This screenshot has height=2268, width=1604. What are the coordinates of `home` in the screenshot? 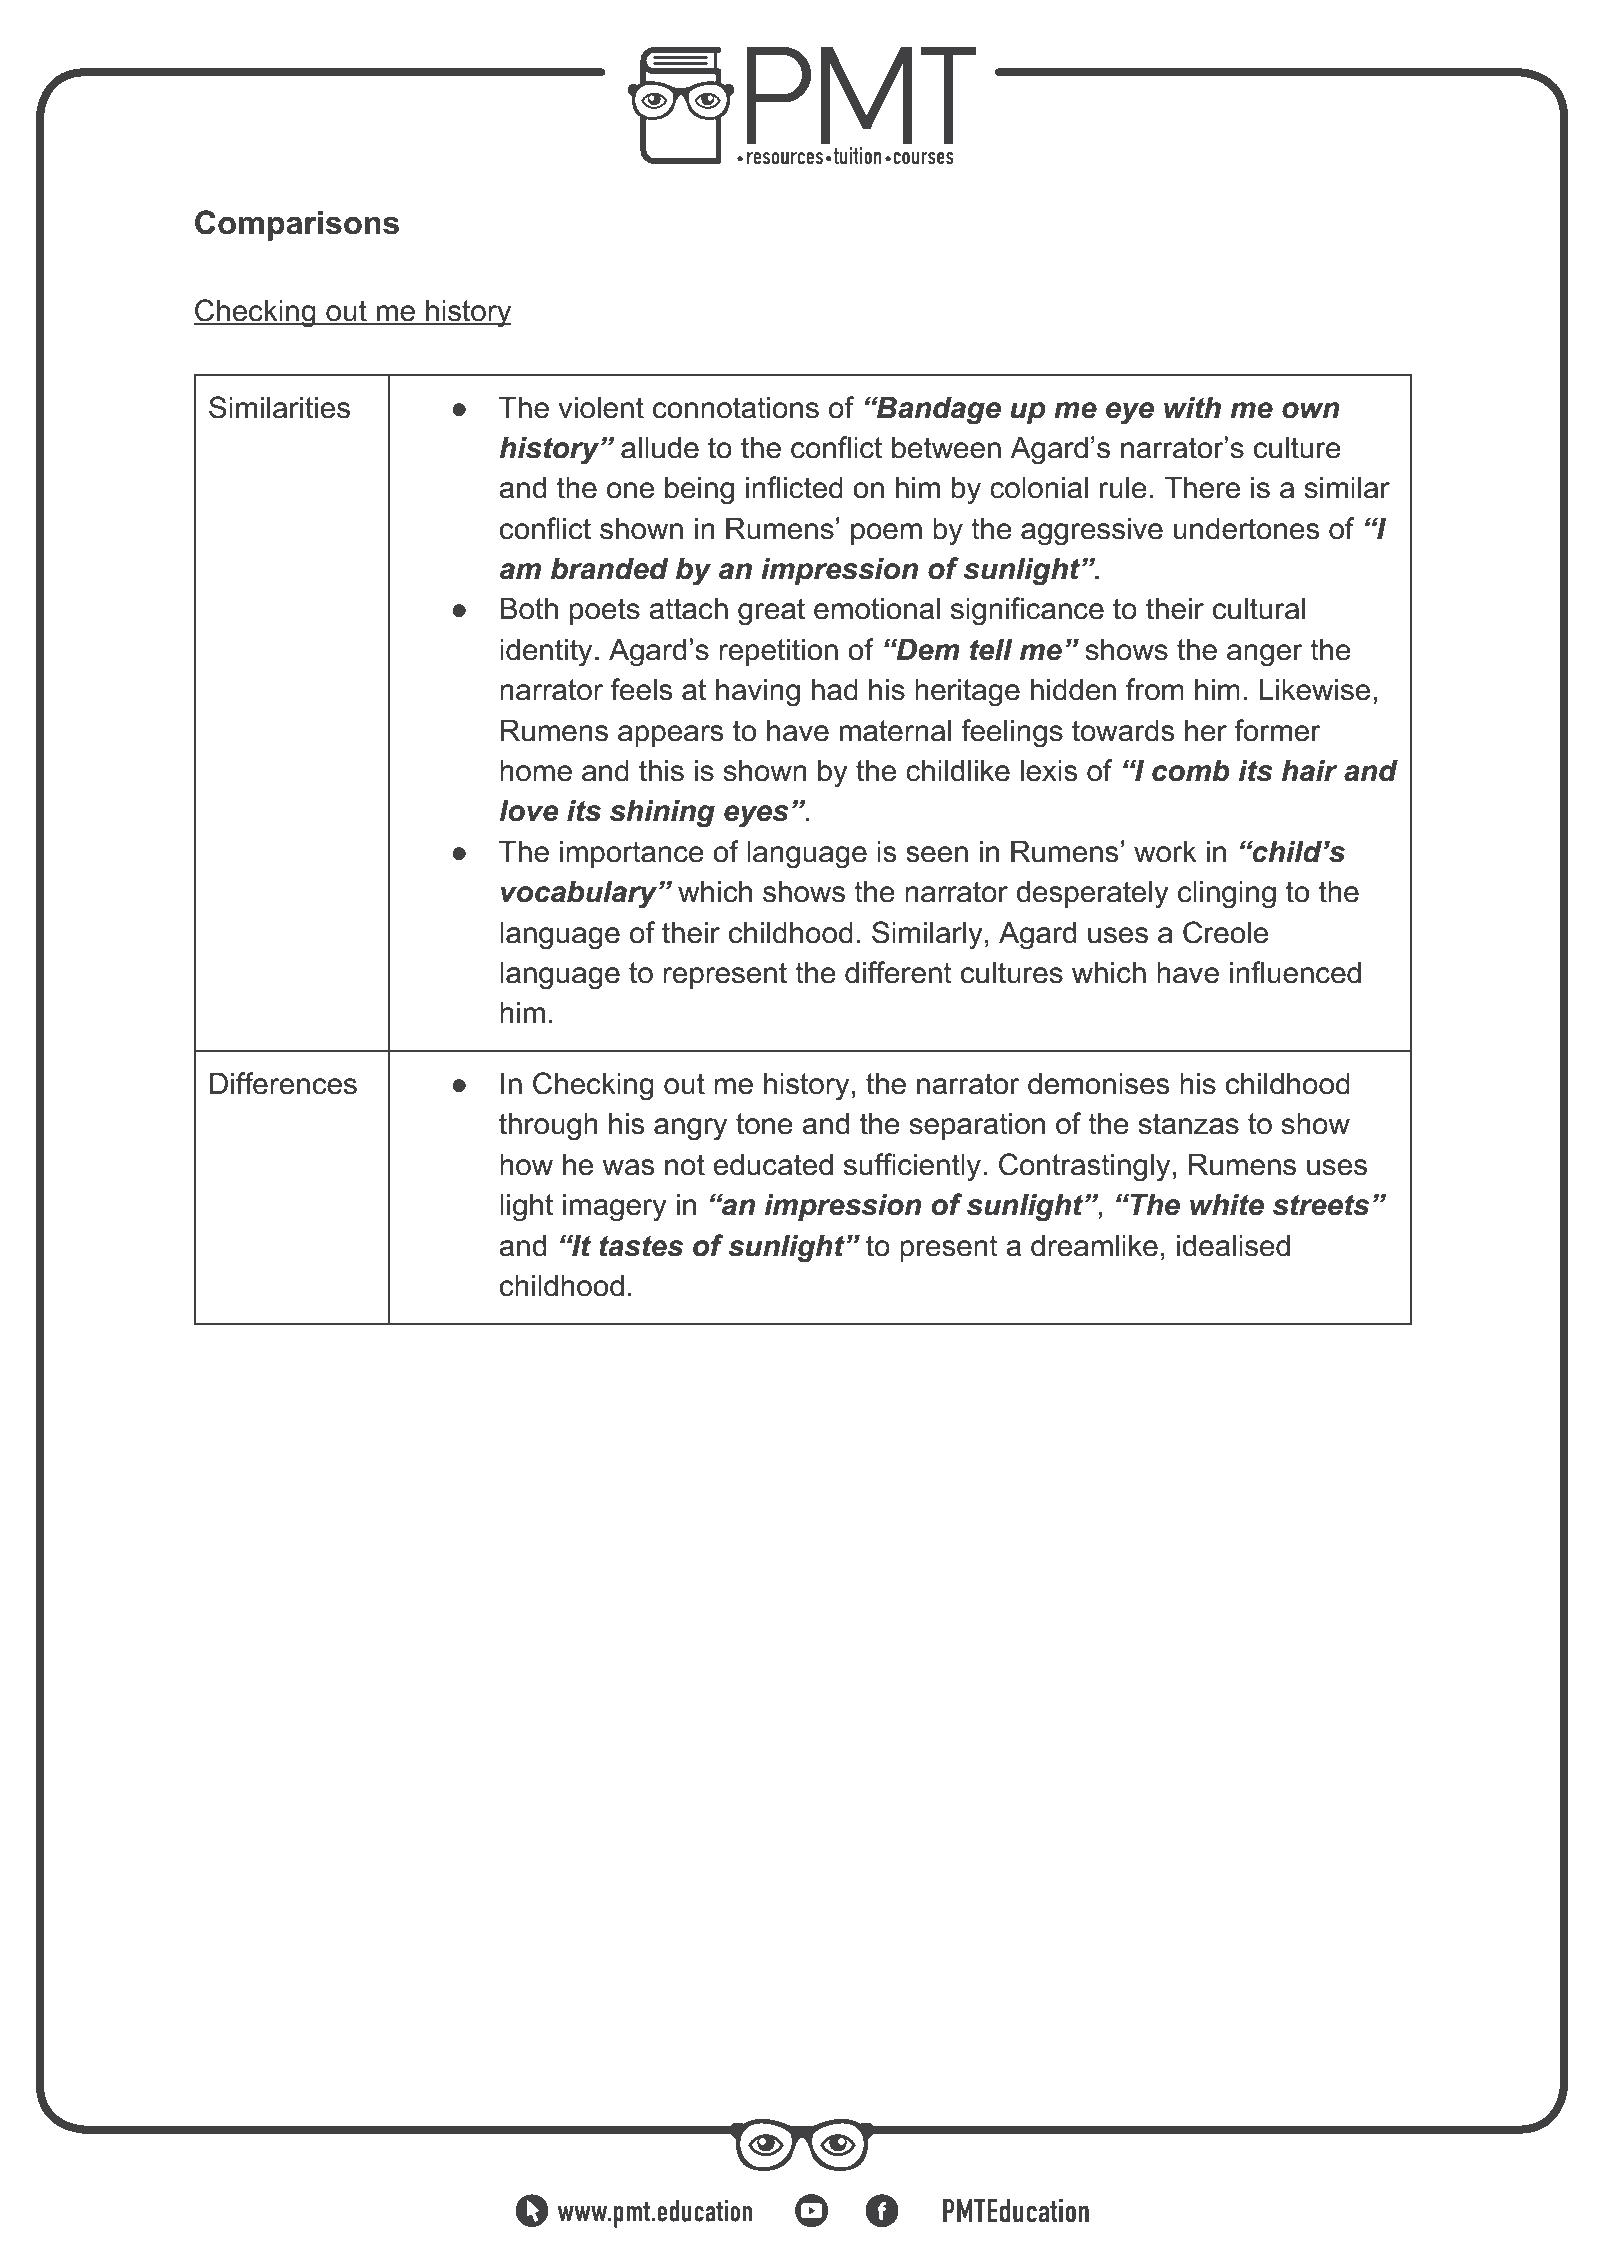 It's located at (536, 771).
